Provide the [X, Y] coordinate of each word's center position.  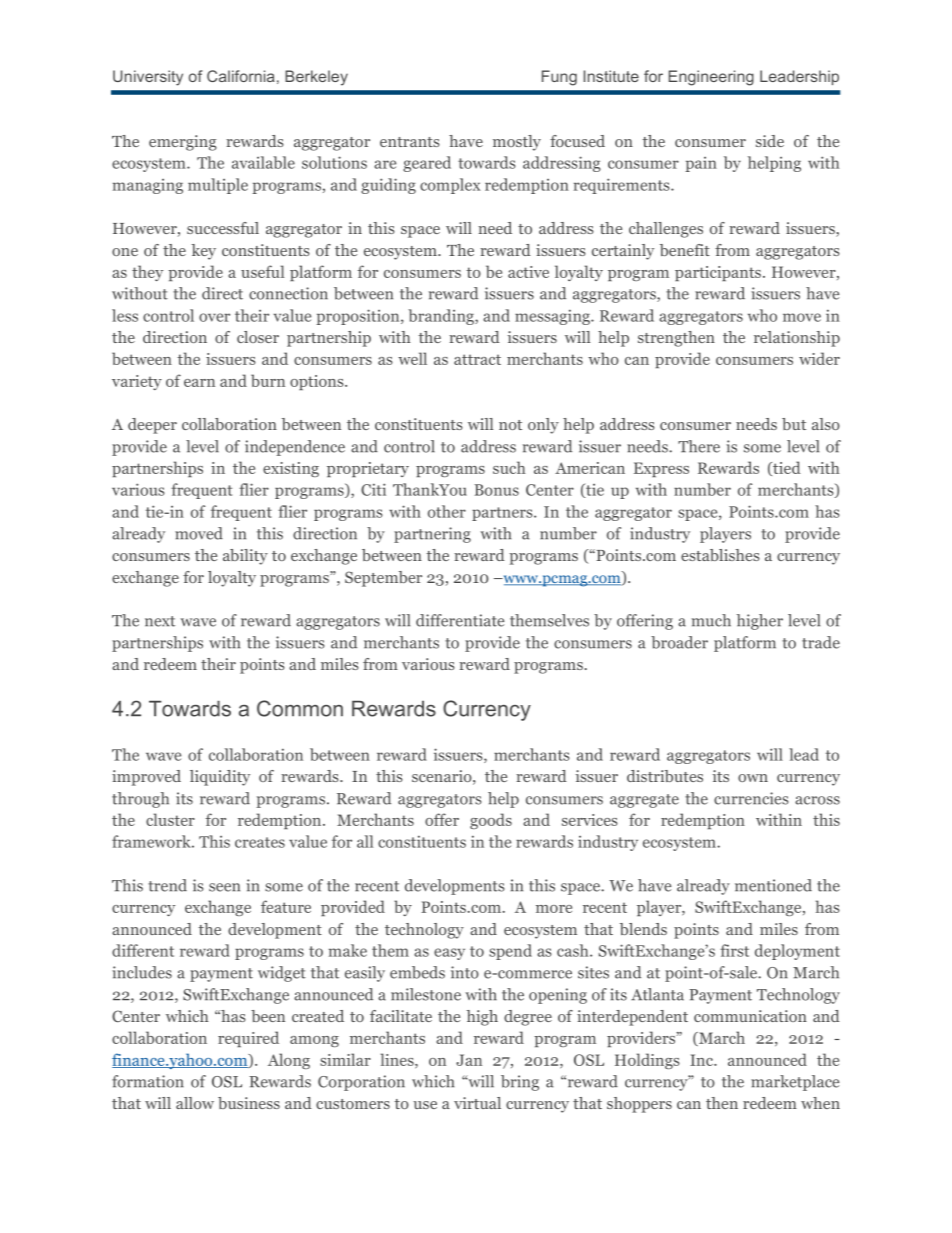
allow [195, 1103]
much [711, 620]
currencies [751, 798]
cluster [170, 819]
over [214, 317]
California [241, 76]
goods [491, 821]
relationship [797, 339]
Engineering [711, 78]
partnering [432, 535]
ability [245, 557]
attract [477, 359]
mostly [517, 143]
